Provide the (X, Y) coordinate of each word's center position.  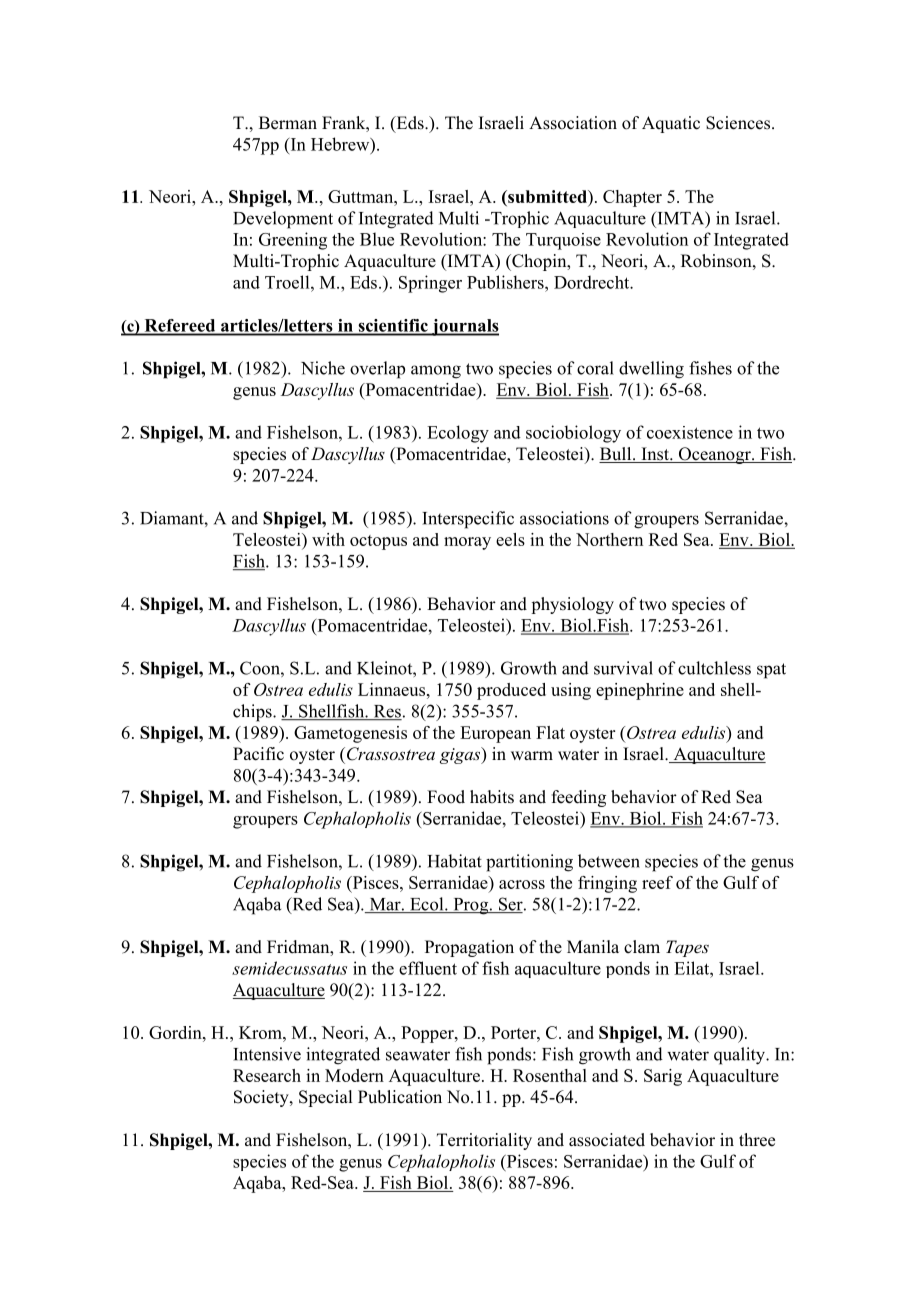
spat (771, 671)
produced (511, 691)
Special (325, 1098)
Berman (288, 123)
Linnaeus (393, 689)
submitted (547, 196)
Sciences (739, 123)
